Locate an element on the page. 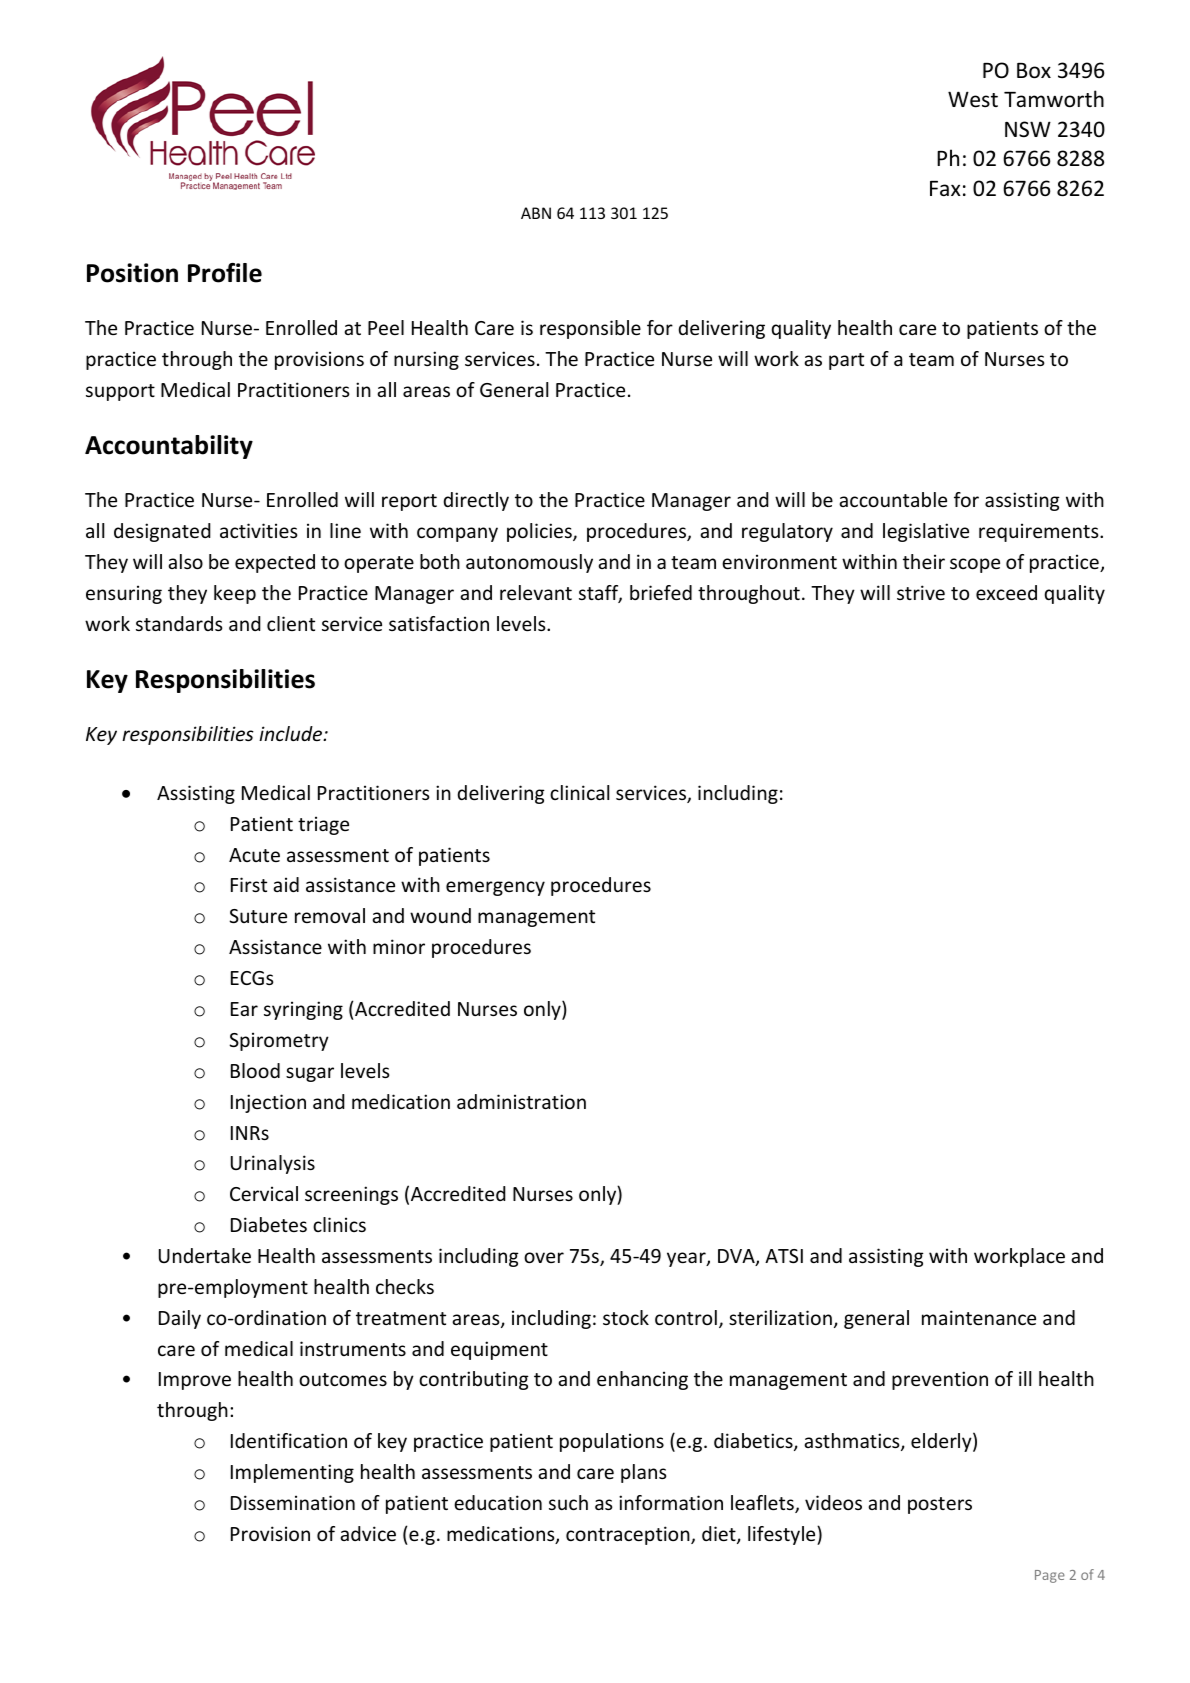  ABN is located at coordinates (536, 213).
